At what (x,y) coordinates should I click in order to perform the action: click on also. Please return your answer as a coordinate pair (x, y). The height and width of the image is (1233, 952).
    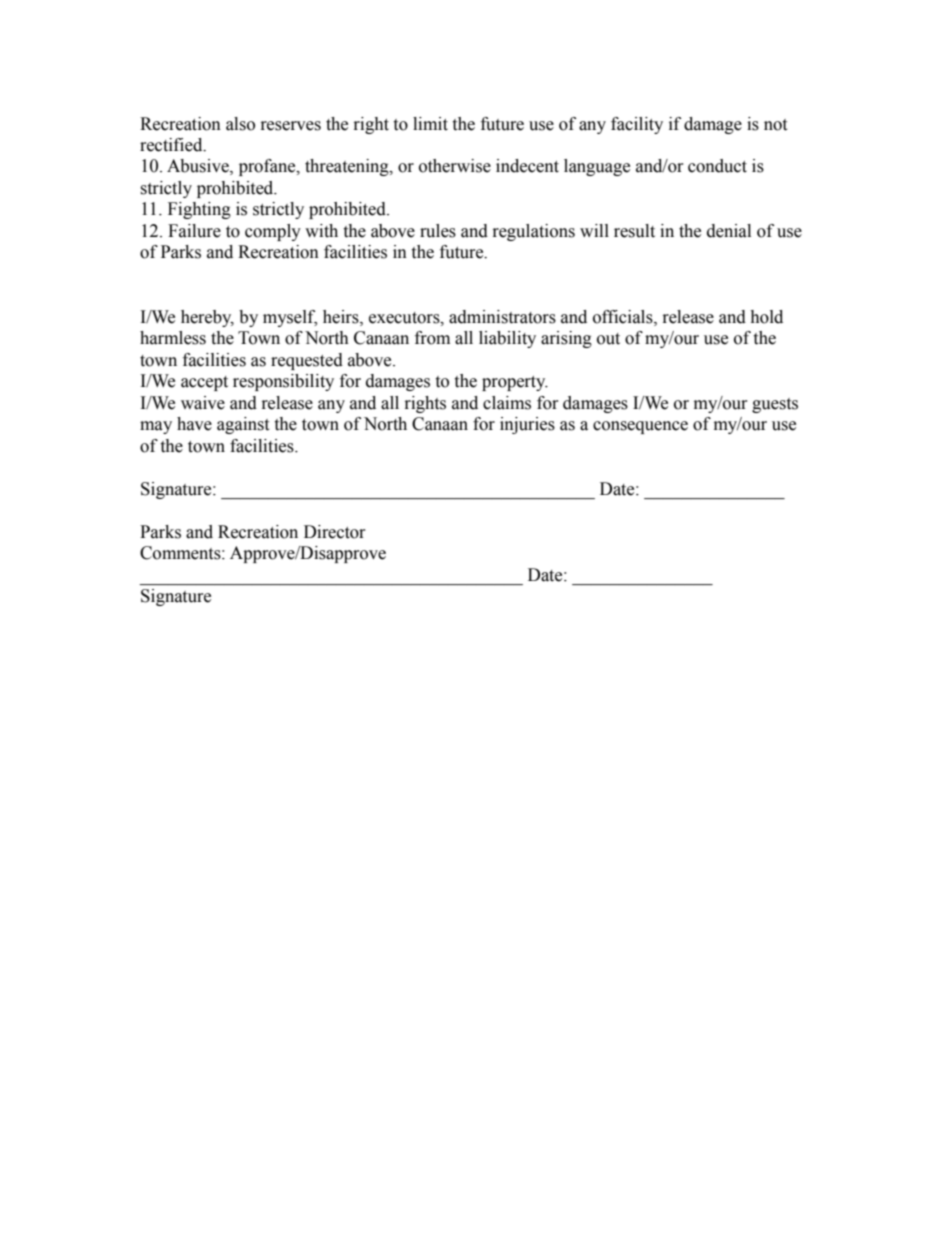
    Looking at the image, I should click on (240, 124).
